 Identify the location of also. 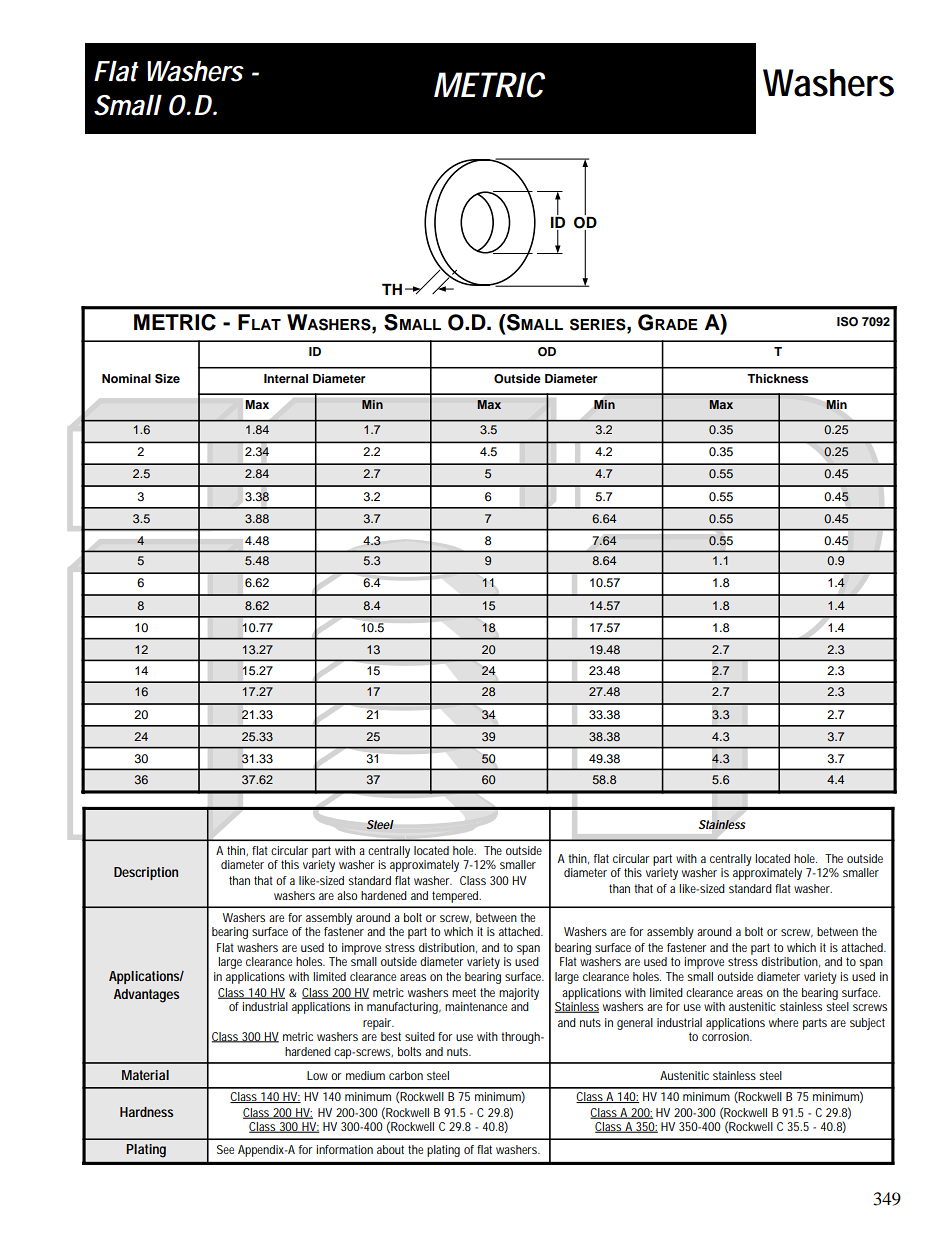
(347, 895).
